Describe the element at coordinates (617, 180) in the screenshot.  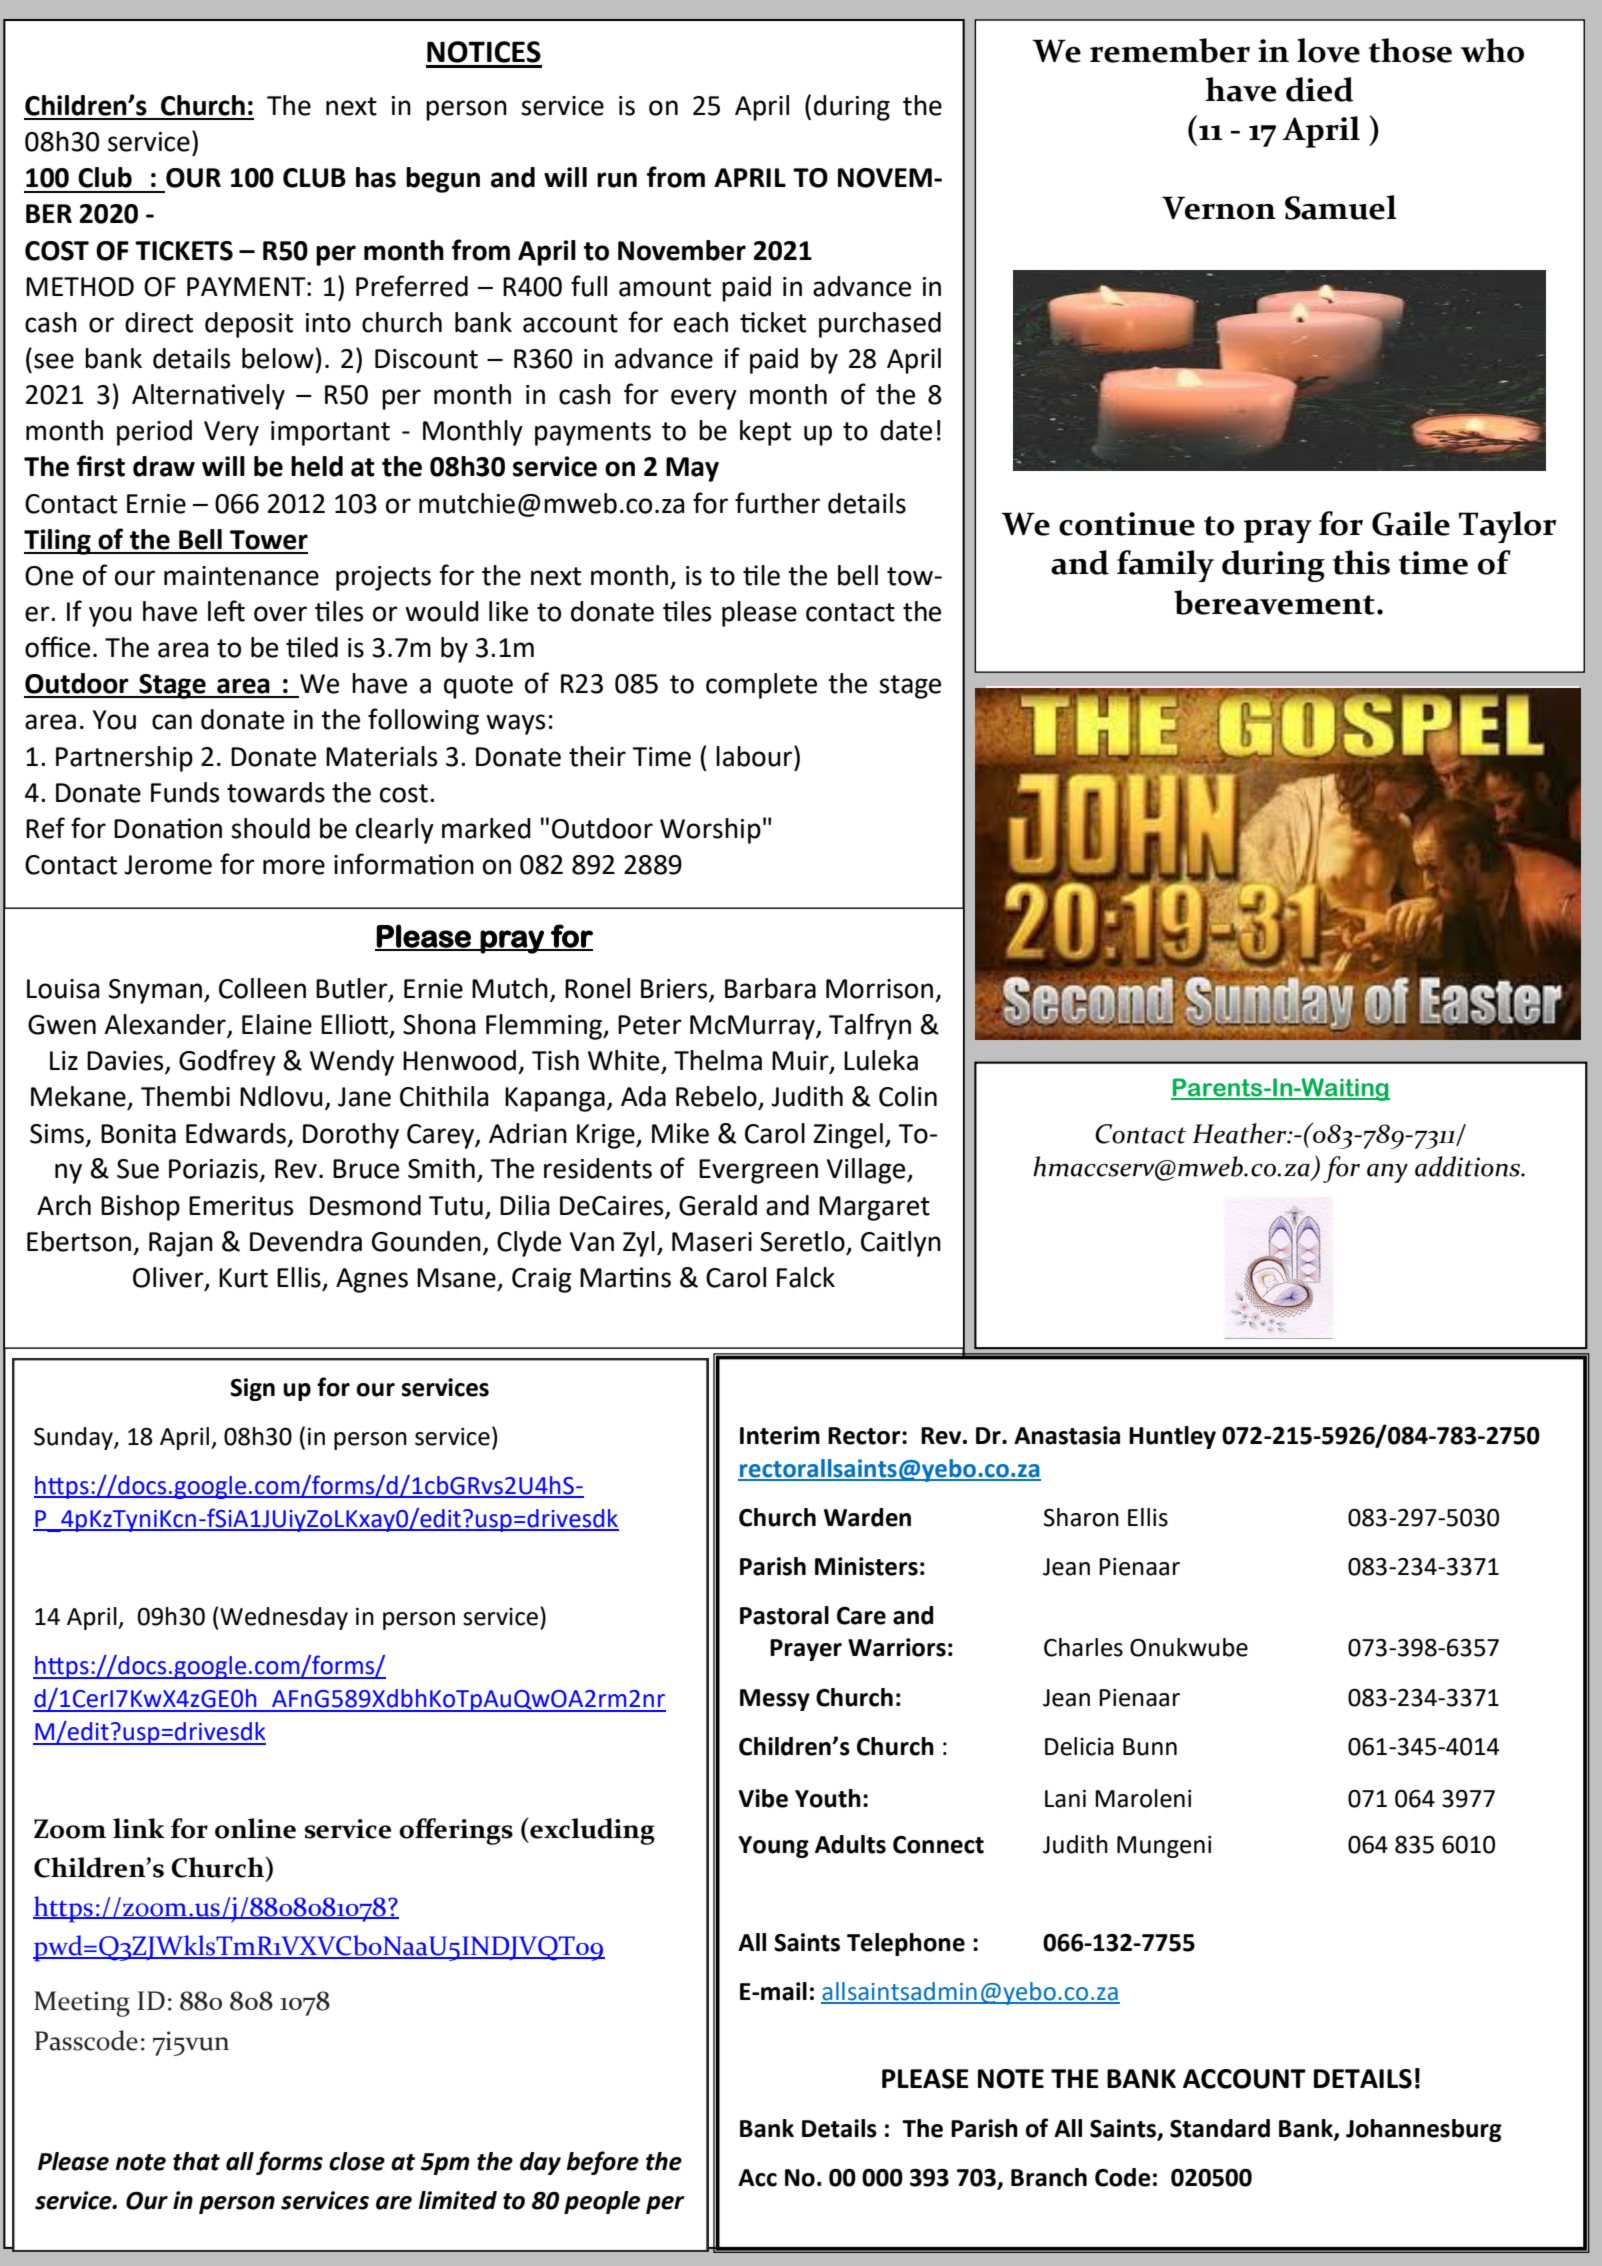
I see `run` at that location.
